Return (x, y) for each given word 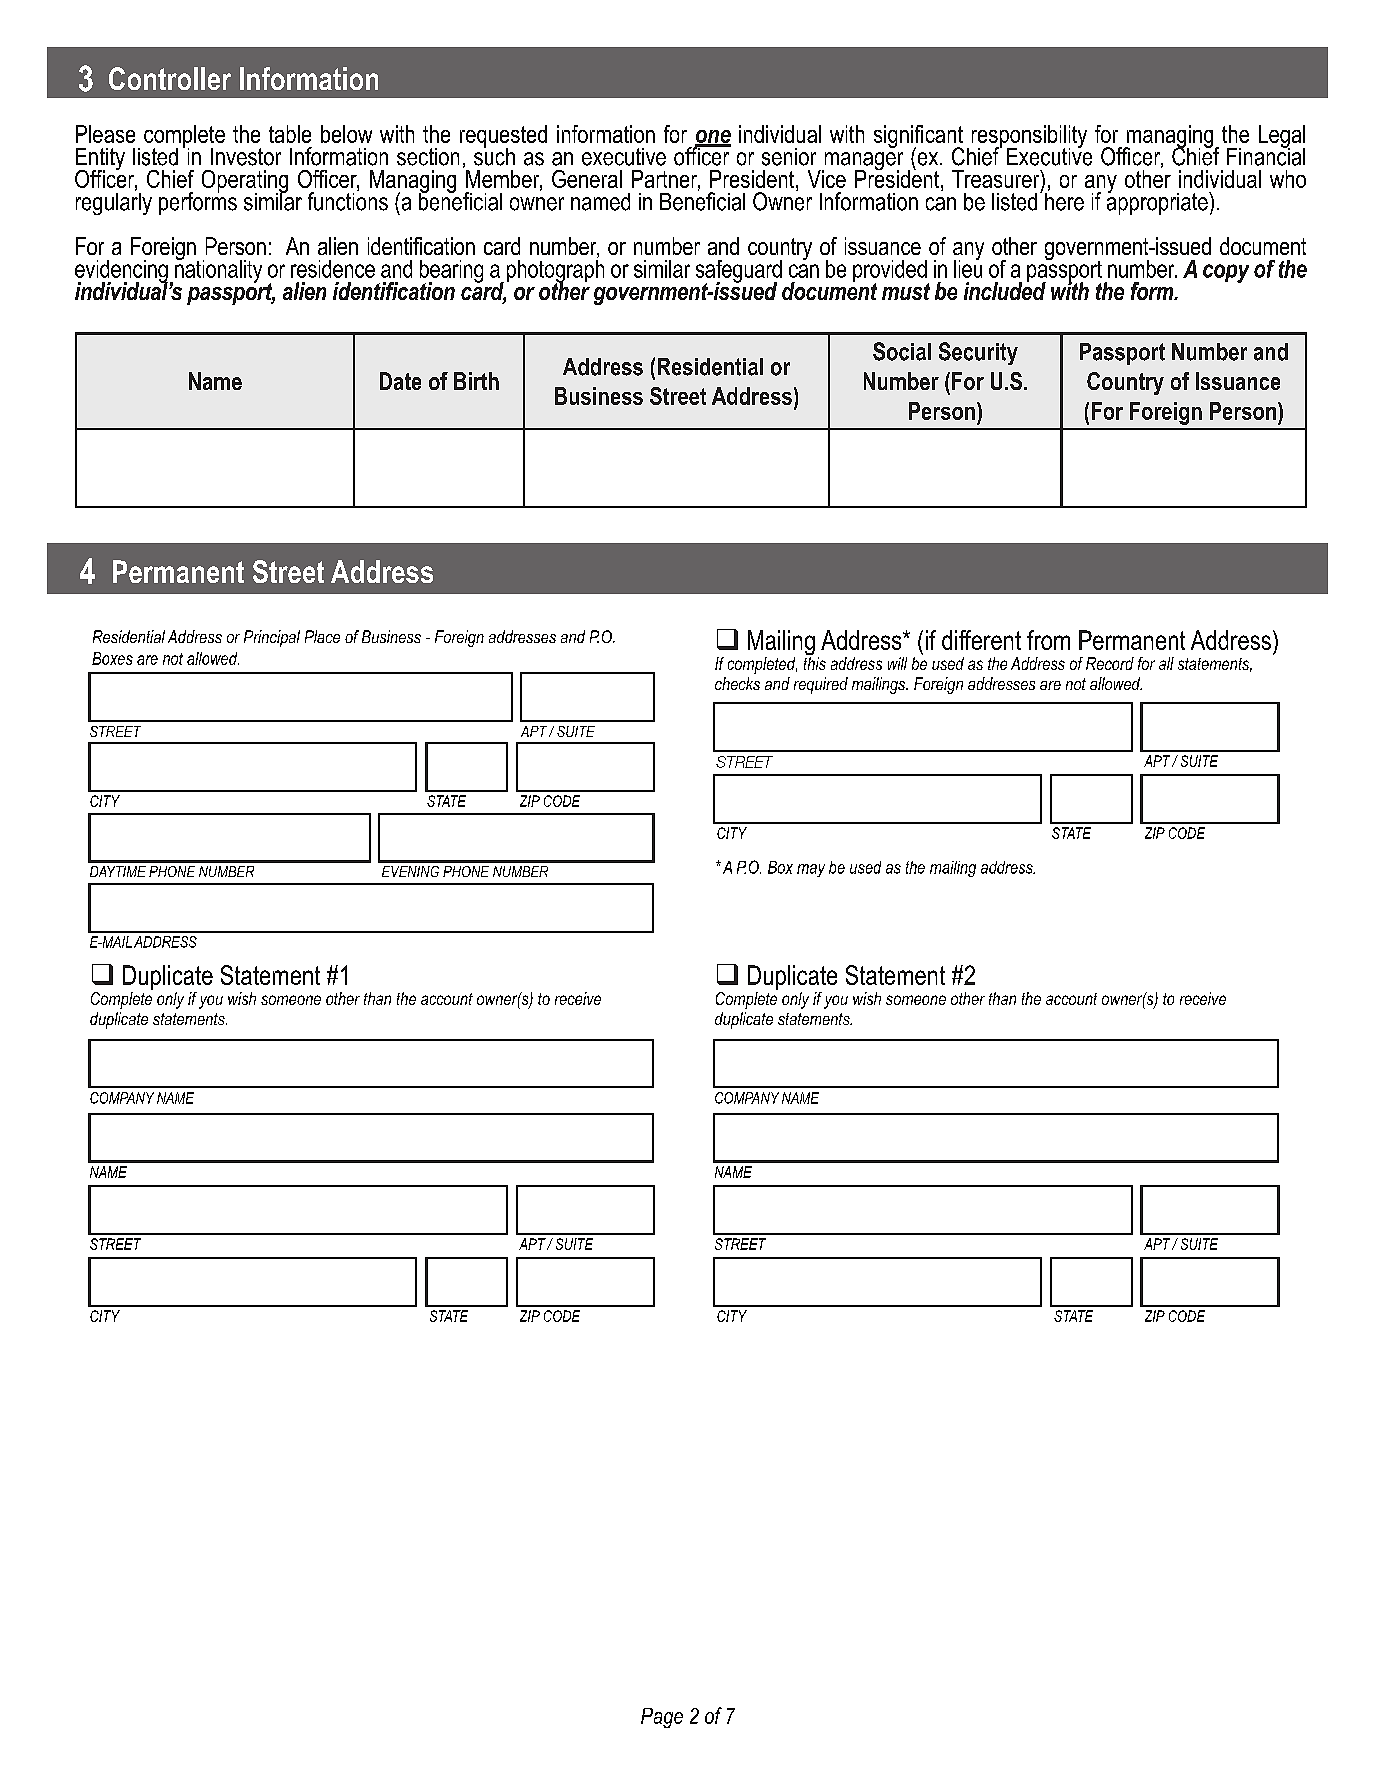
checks (737, 683)
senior (789, 157)
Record (1110, 663)
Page (662, 1718)
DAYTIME (118, 871)
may (811, 870)
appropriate (1158, 202)
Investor (246, 157)
